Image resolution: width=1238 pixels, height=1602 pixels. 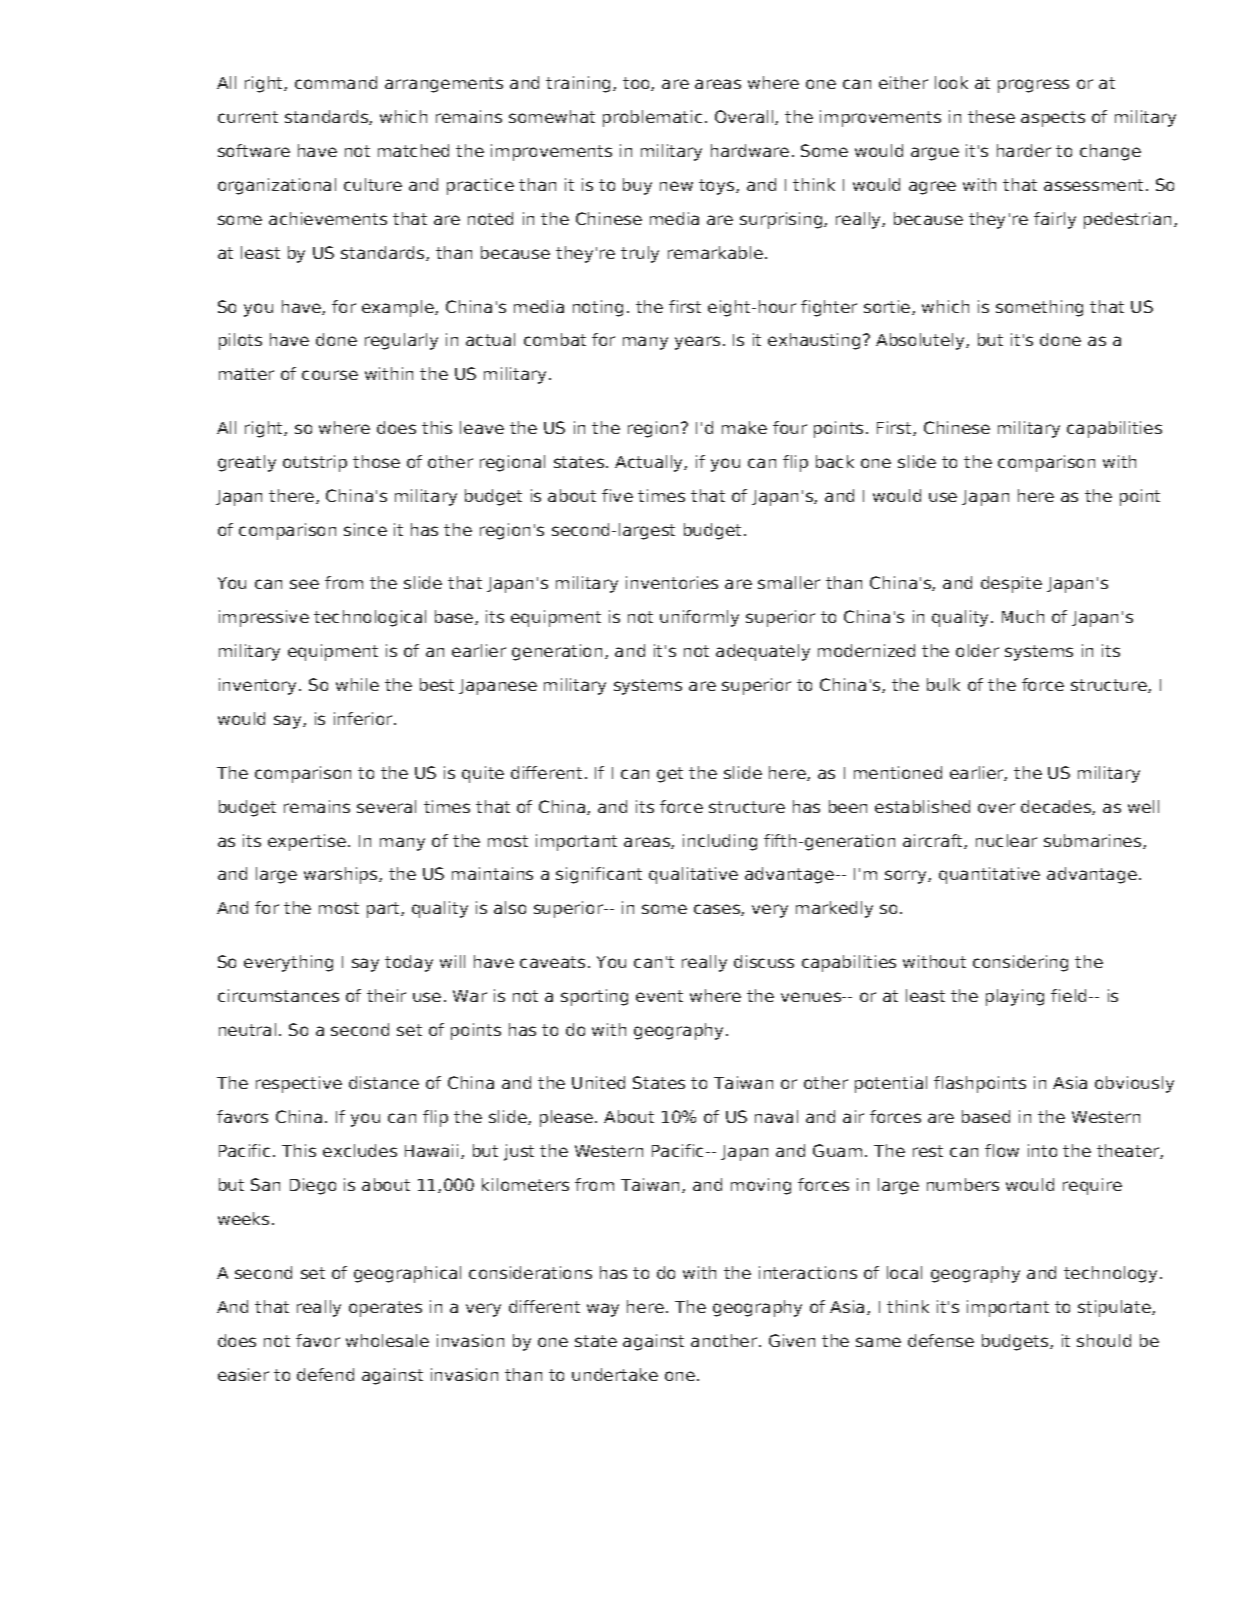 What do you see at coordinates (615, 1374) in the image?
I see `undertake` at bounding box center [615, 1374].
